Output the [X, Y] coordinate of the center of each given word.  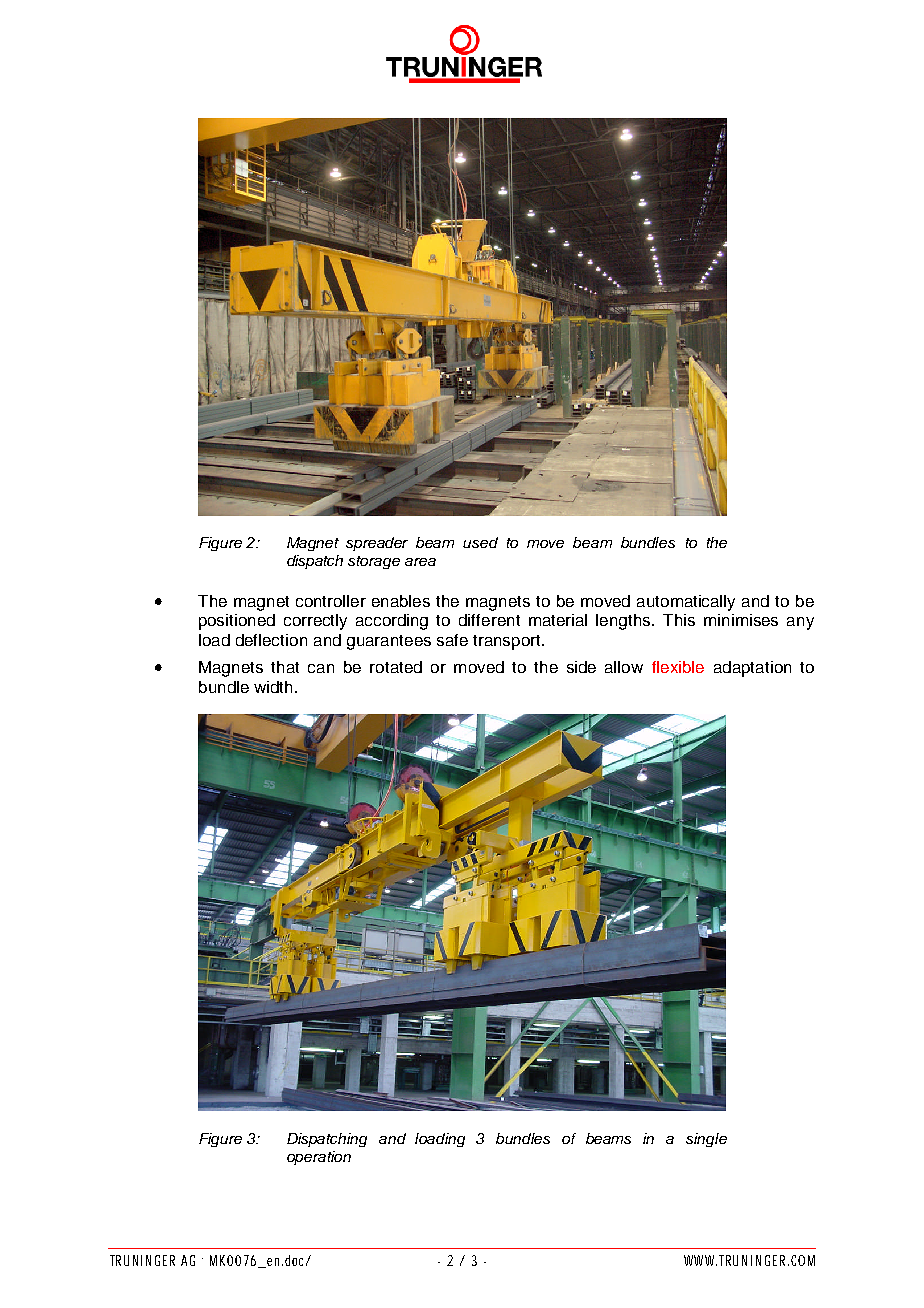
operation [319, 1158]
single [706, 1140]
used [480, 542]
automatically [686, 603]
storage [374, 562]
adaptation [752, 669]
